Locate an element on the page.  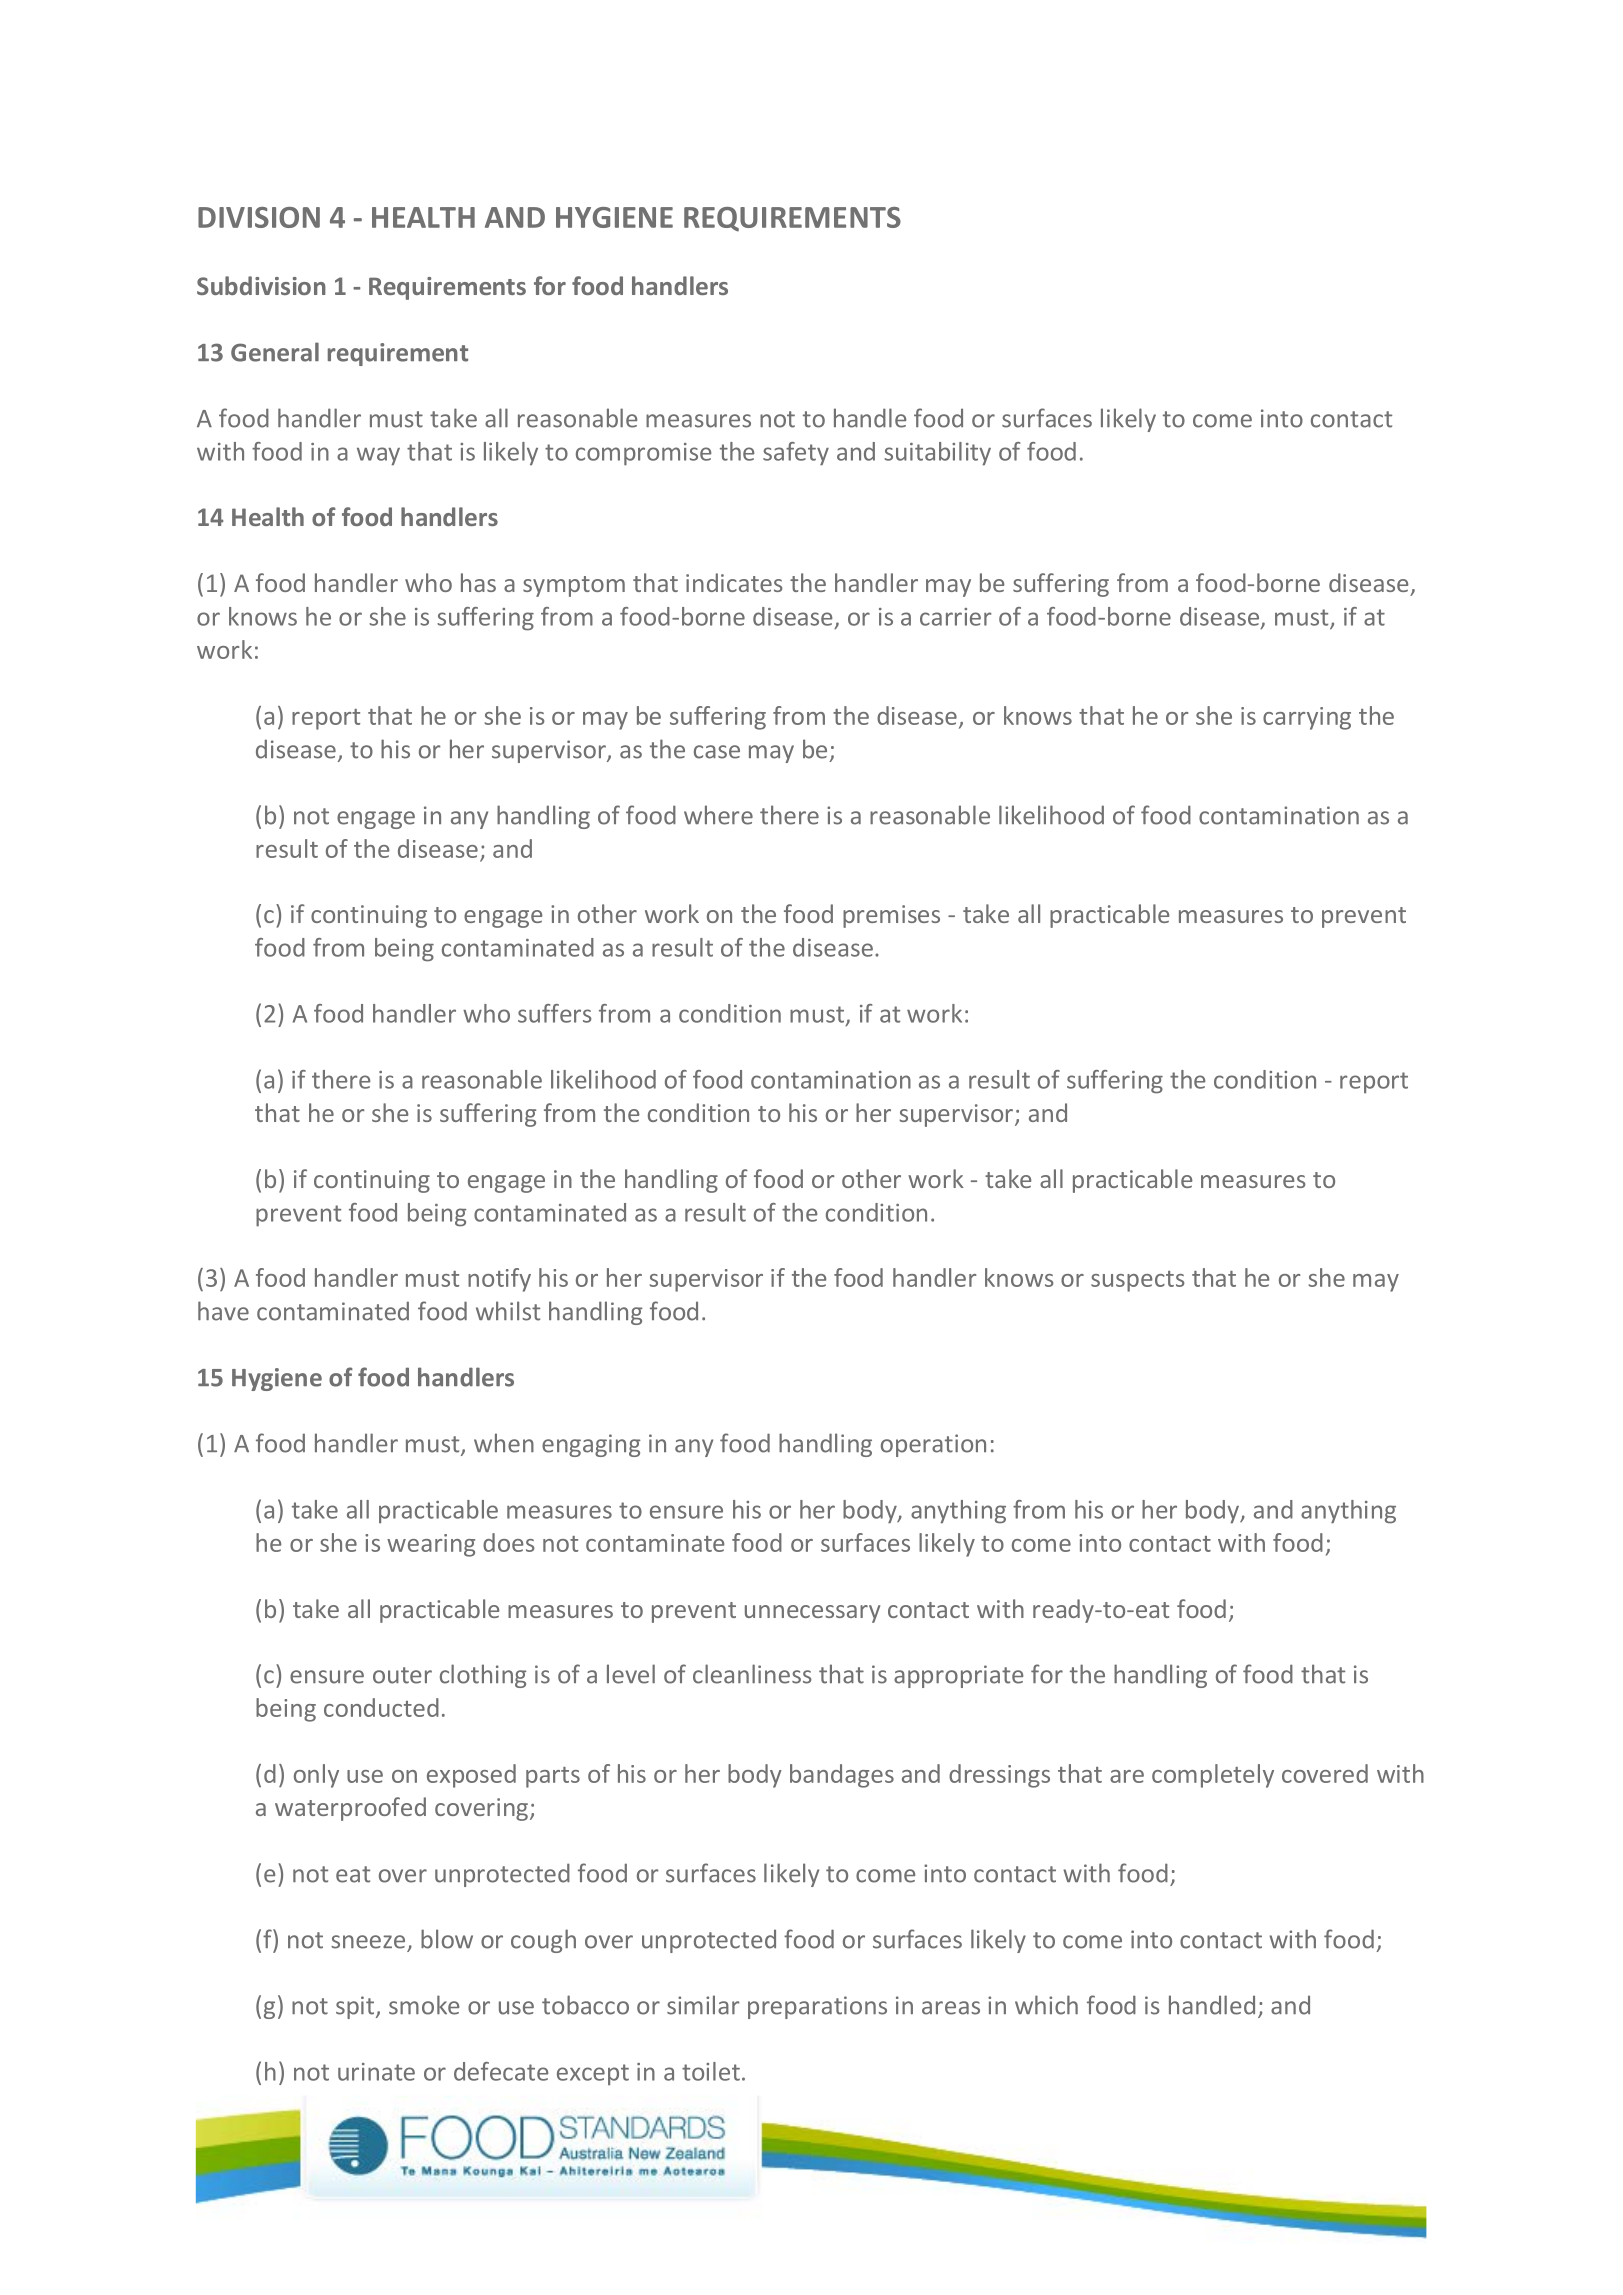
carrying is located at coordinates (1307, 718).
